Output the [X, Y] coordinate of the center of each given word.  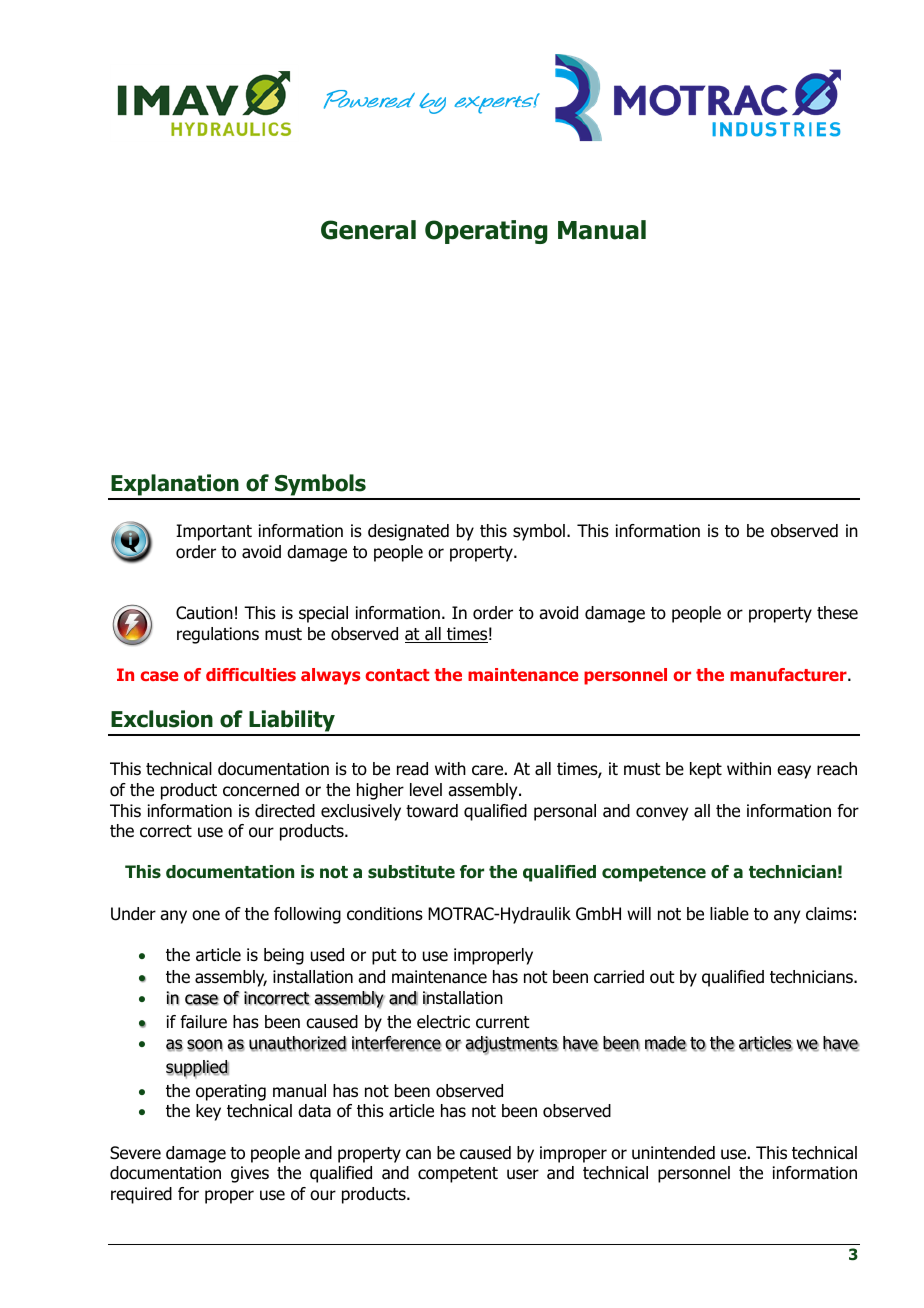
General [368, 230]
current [503, 1022]
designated [408, 532]
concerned [261, 790]
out [662, 977]
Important [214, 532]
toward [432, 811]
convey [662, 814]
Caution [204, 613]
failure [203, 1022]
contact [397, 675]
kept [706, 770]
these [837, 613]
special [323, 614]
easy [794, 772]
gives [250, 1174]
